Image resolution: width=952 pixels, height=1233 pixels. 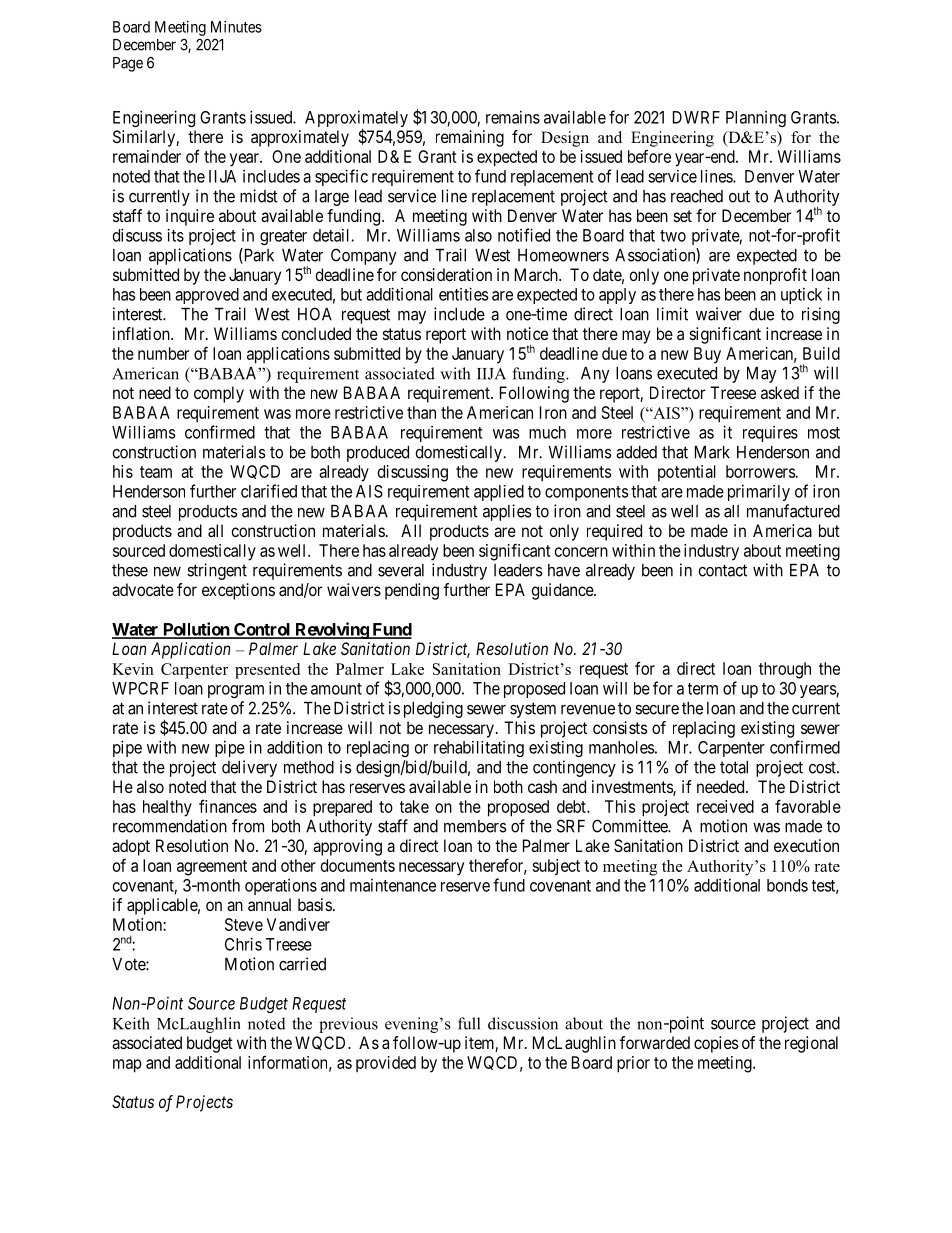 I want to click on full, so click(x=469, y=1023).
